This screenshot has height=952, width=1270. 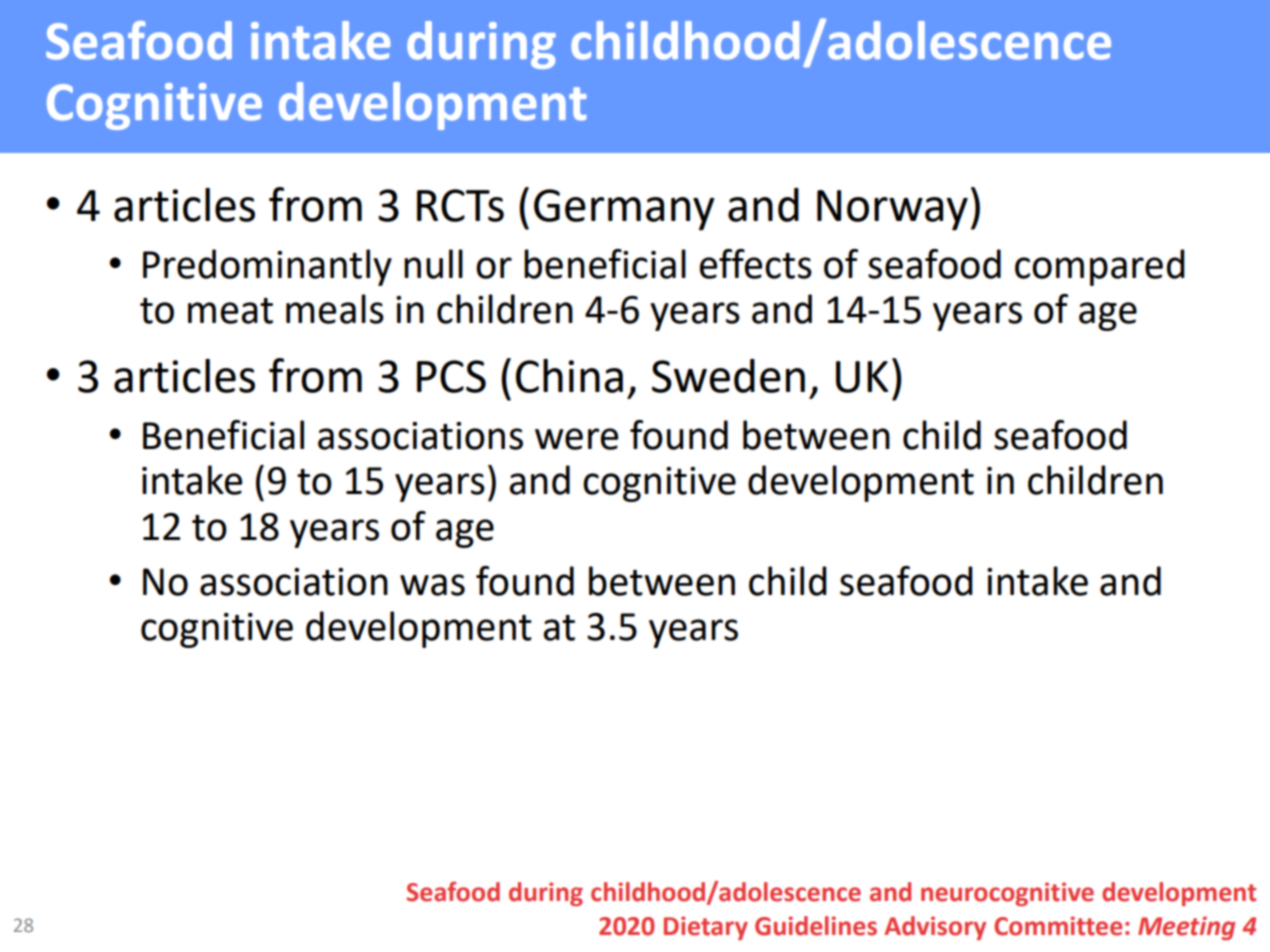 I want to click on compared, so click(x=1100, y=267).
